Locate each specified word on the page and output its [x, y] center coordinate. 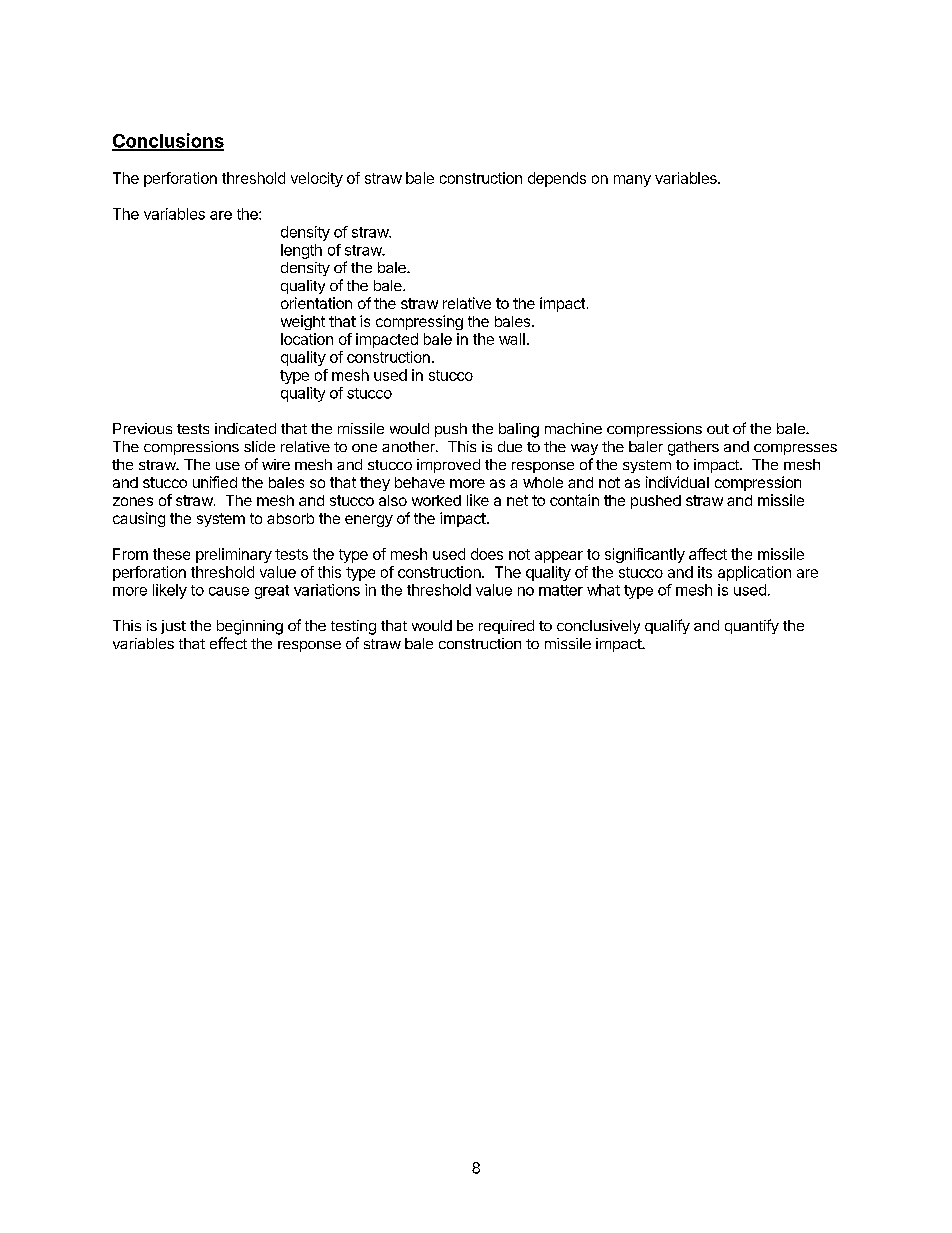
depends [557, 179]
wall [512, 339]
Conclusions [168, 141]
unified [215, 482]
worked [436, 500]
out [718, 429]
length [301, 251]
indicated [245, 428]
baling [519, 430]
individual [677, 482]
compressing [419, 322]
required [506, 627]
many [632, 181]
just [173, 627]
